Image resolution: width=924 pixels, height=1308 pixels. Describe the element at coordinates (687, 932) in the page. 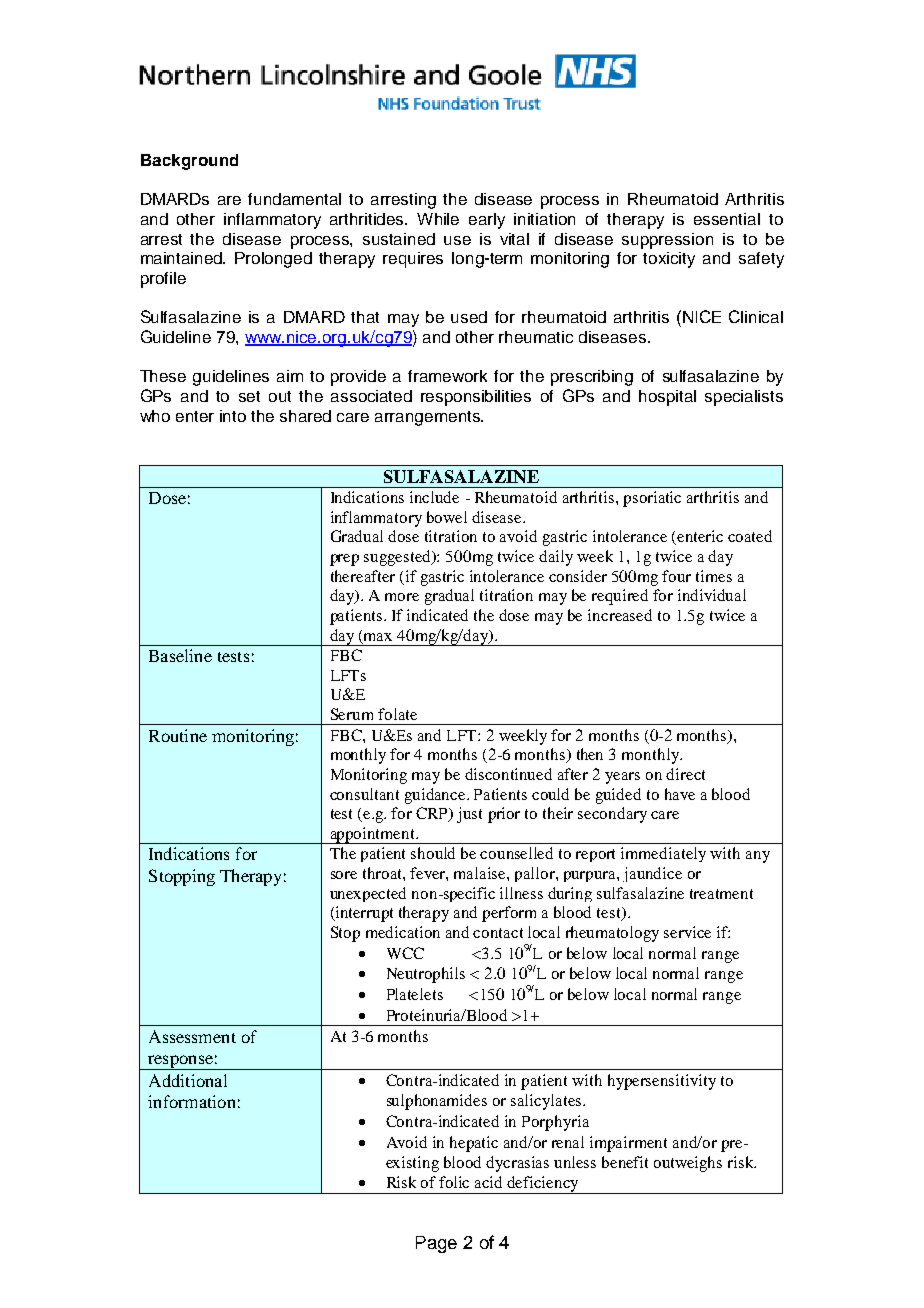

I see `service` at that location.
